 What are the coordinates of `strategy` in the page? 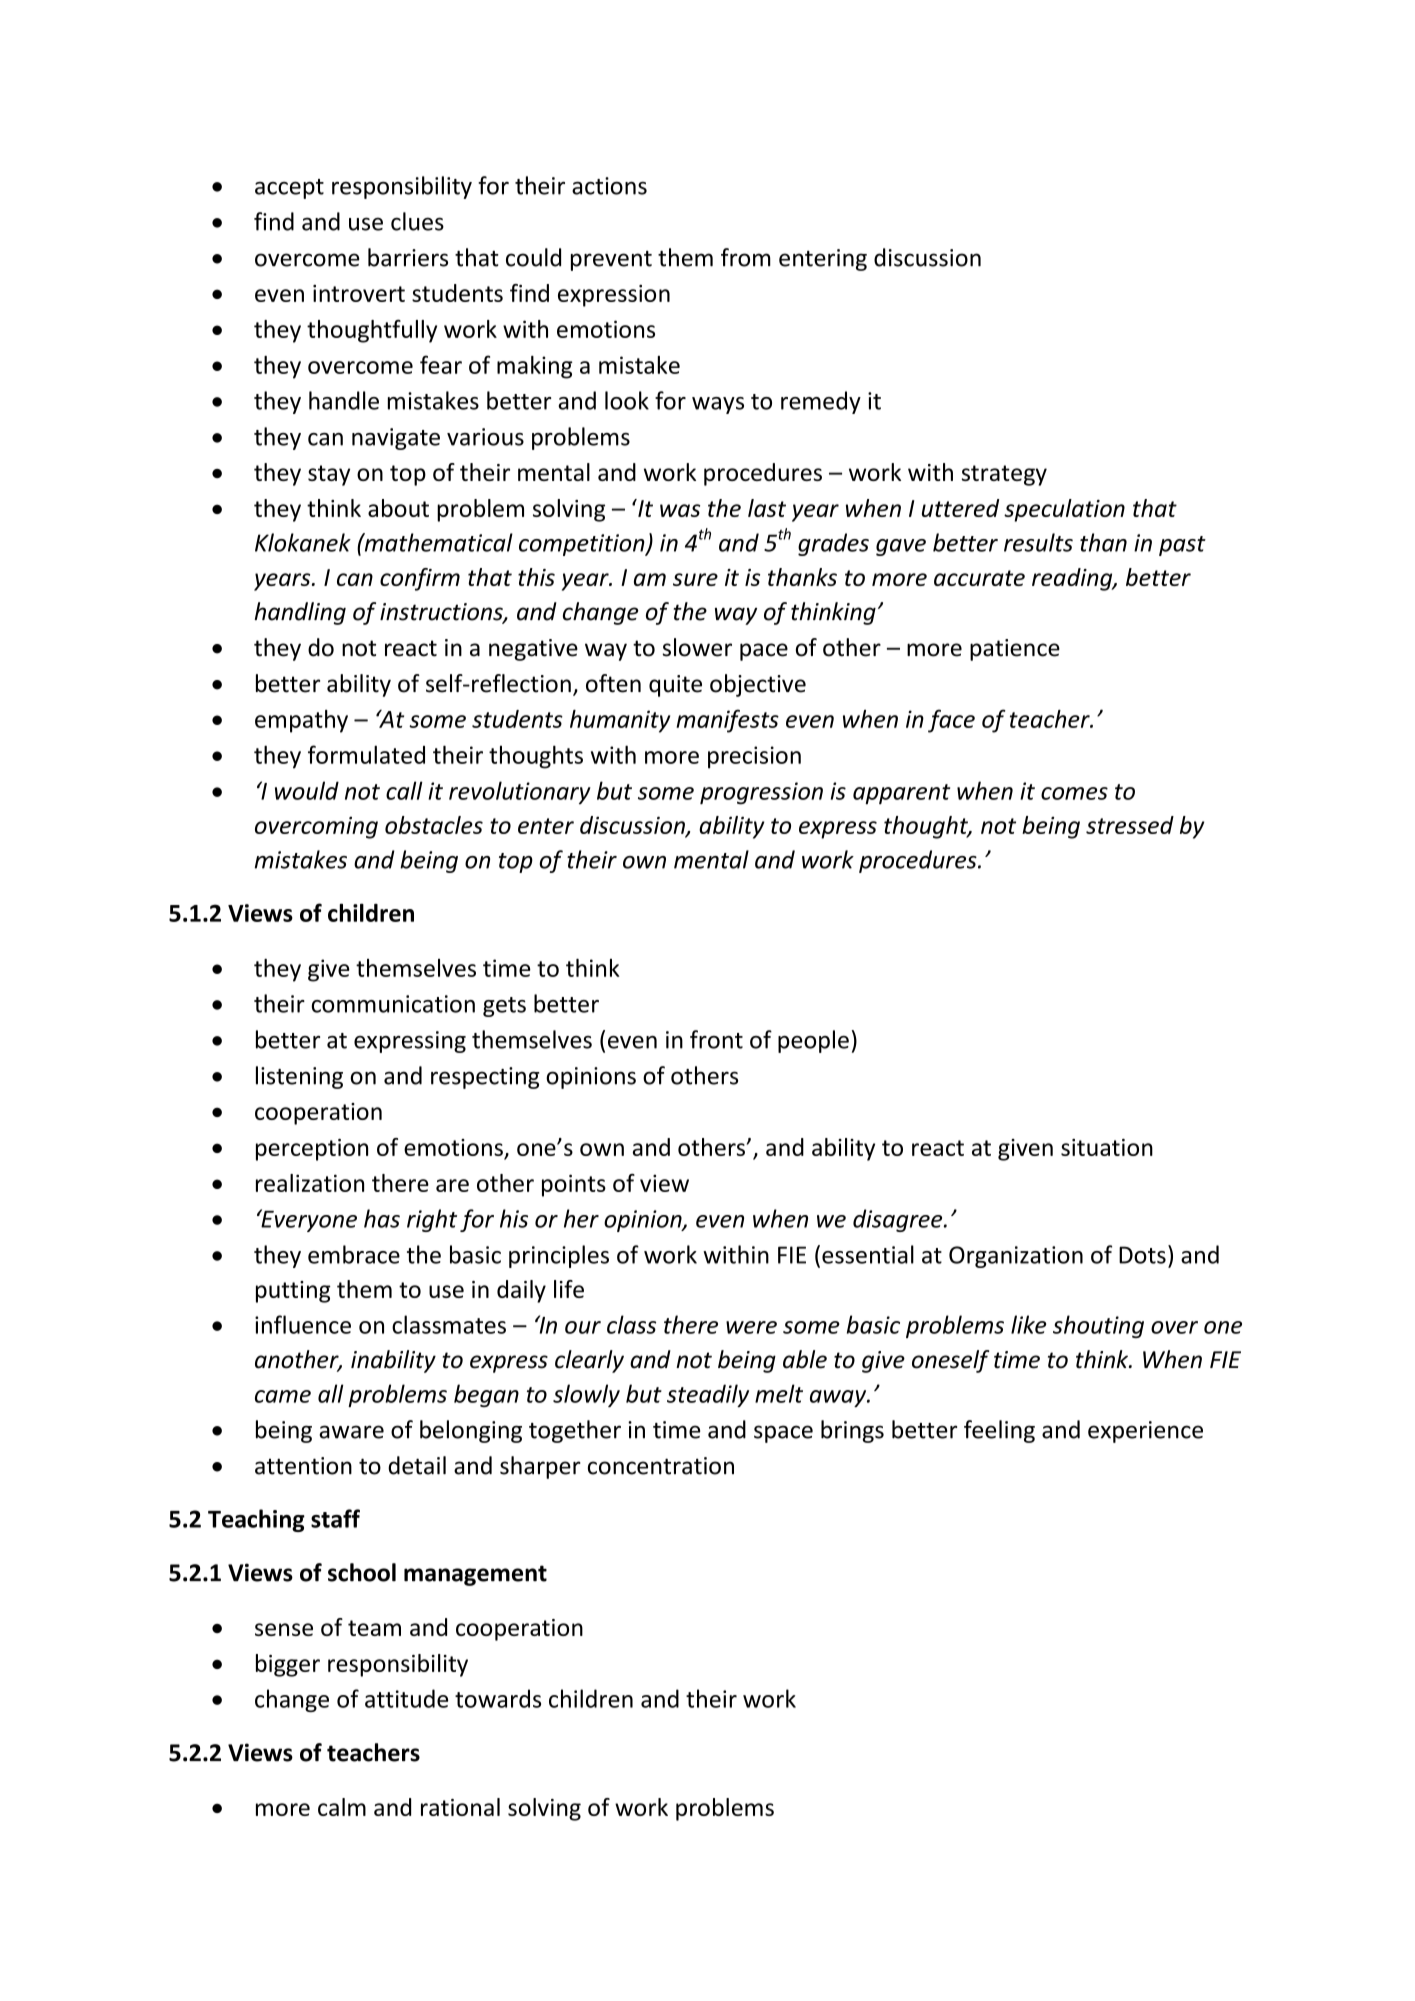 It's located at (1004, 475).
